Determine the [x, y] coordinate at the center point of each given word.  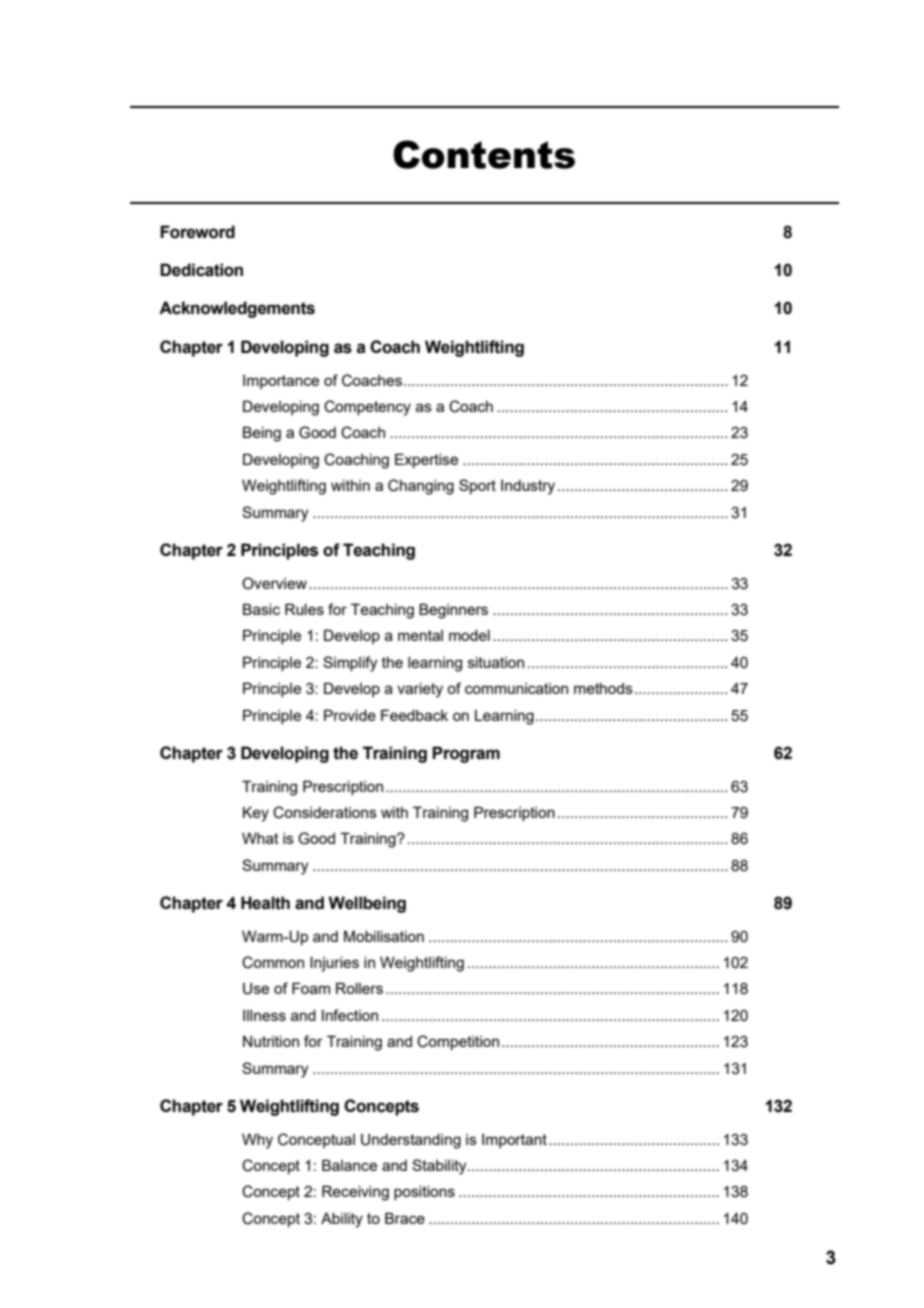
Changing [421, 487]
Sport [477, 486]
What [260, 838]
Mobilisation [384, 936]
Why [257, 1141]
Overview [274, 583]
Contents [484, 154]
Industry [528, 487]
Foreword [197, 232]
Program [466, 754]
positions [424, 1193]
